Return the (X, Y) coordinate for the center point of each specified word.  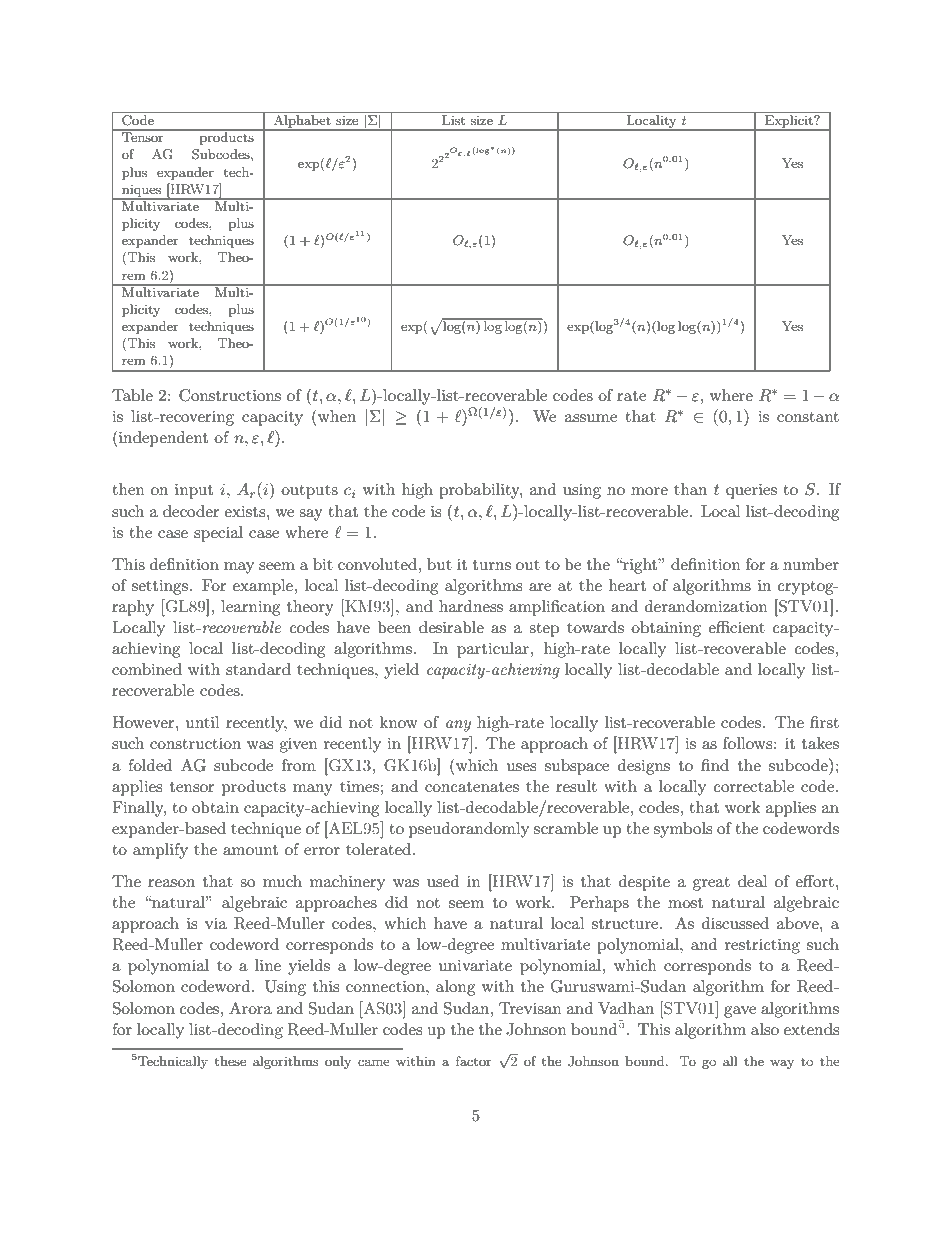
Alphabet (302, 121)
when (336, 415)
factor (474, 1061)
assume (591, 418)
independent (162, 438)
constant (808, 417)
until (203, 722)
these (230, 1061)
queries (751, 491)
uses (521, 767)
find (715, 765)
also (765, 1029)
